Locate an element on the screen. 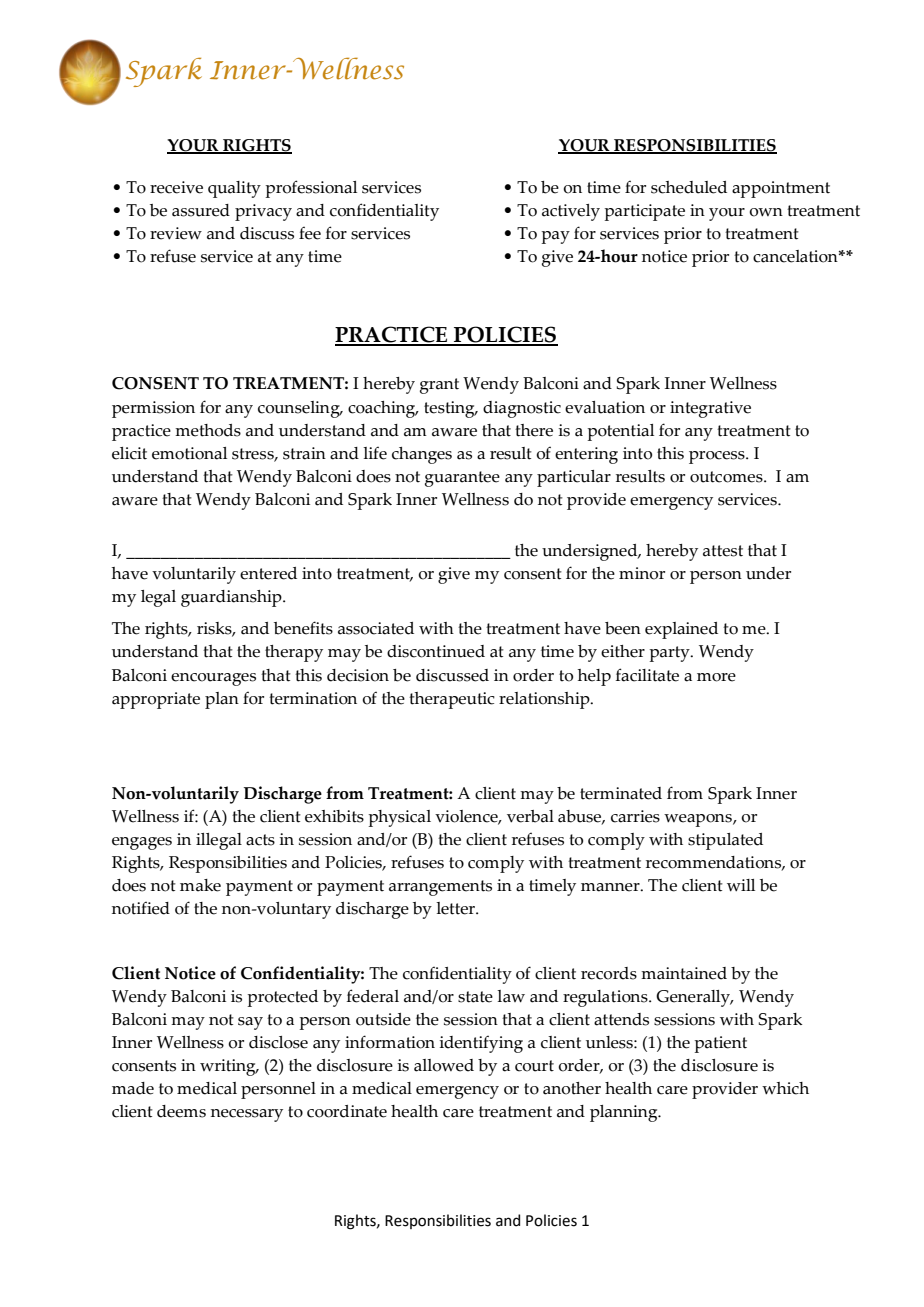  actively is located at coordinates (571, 212).
